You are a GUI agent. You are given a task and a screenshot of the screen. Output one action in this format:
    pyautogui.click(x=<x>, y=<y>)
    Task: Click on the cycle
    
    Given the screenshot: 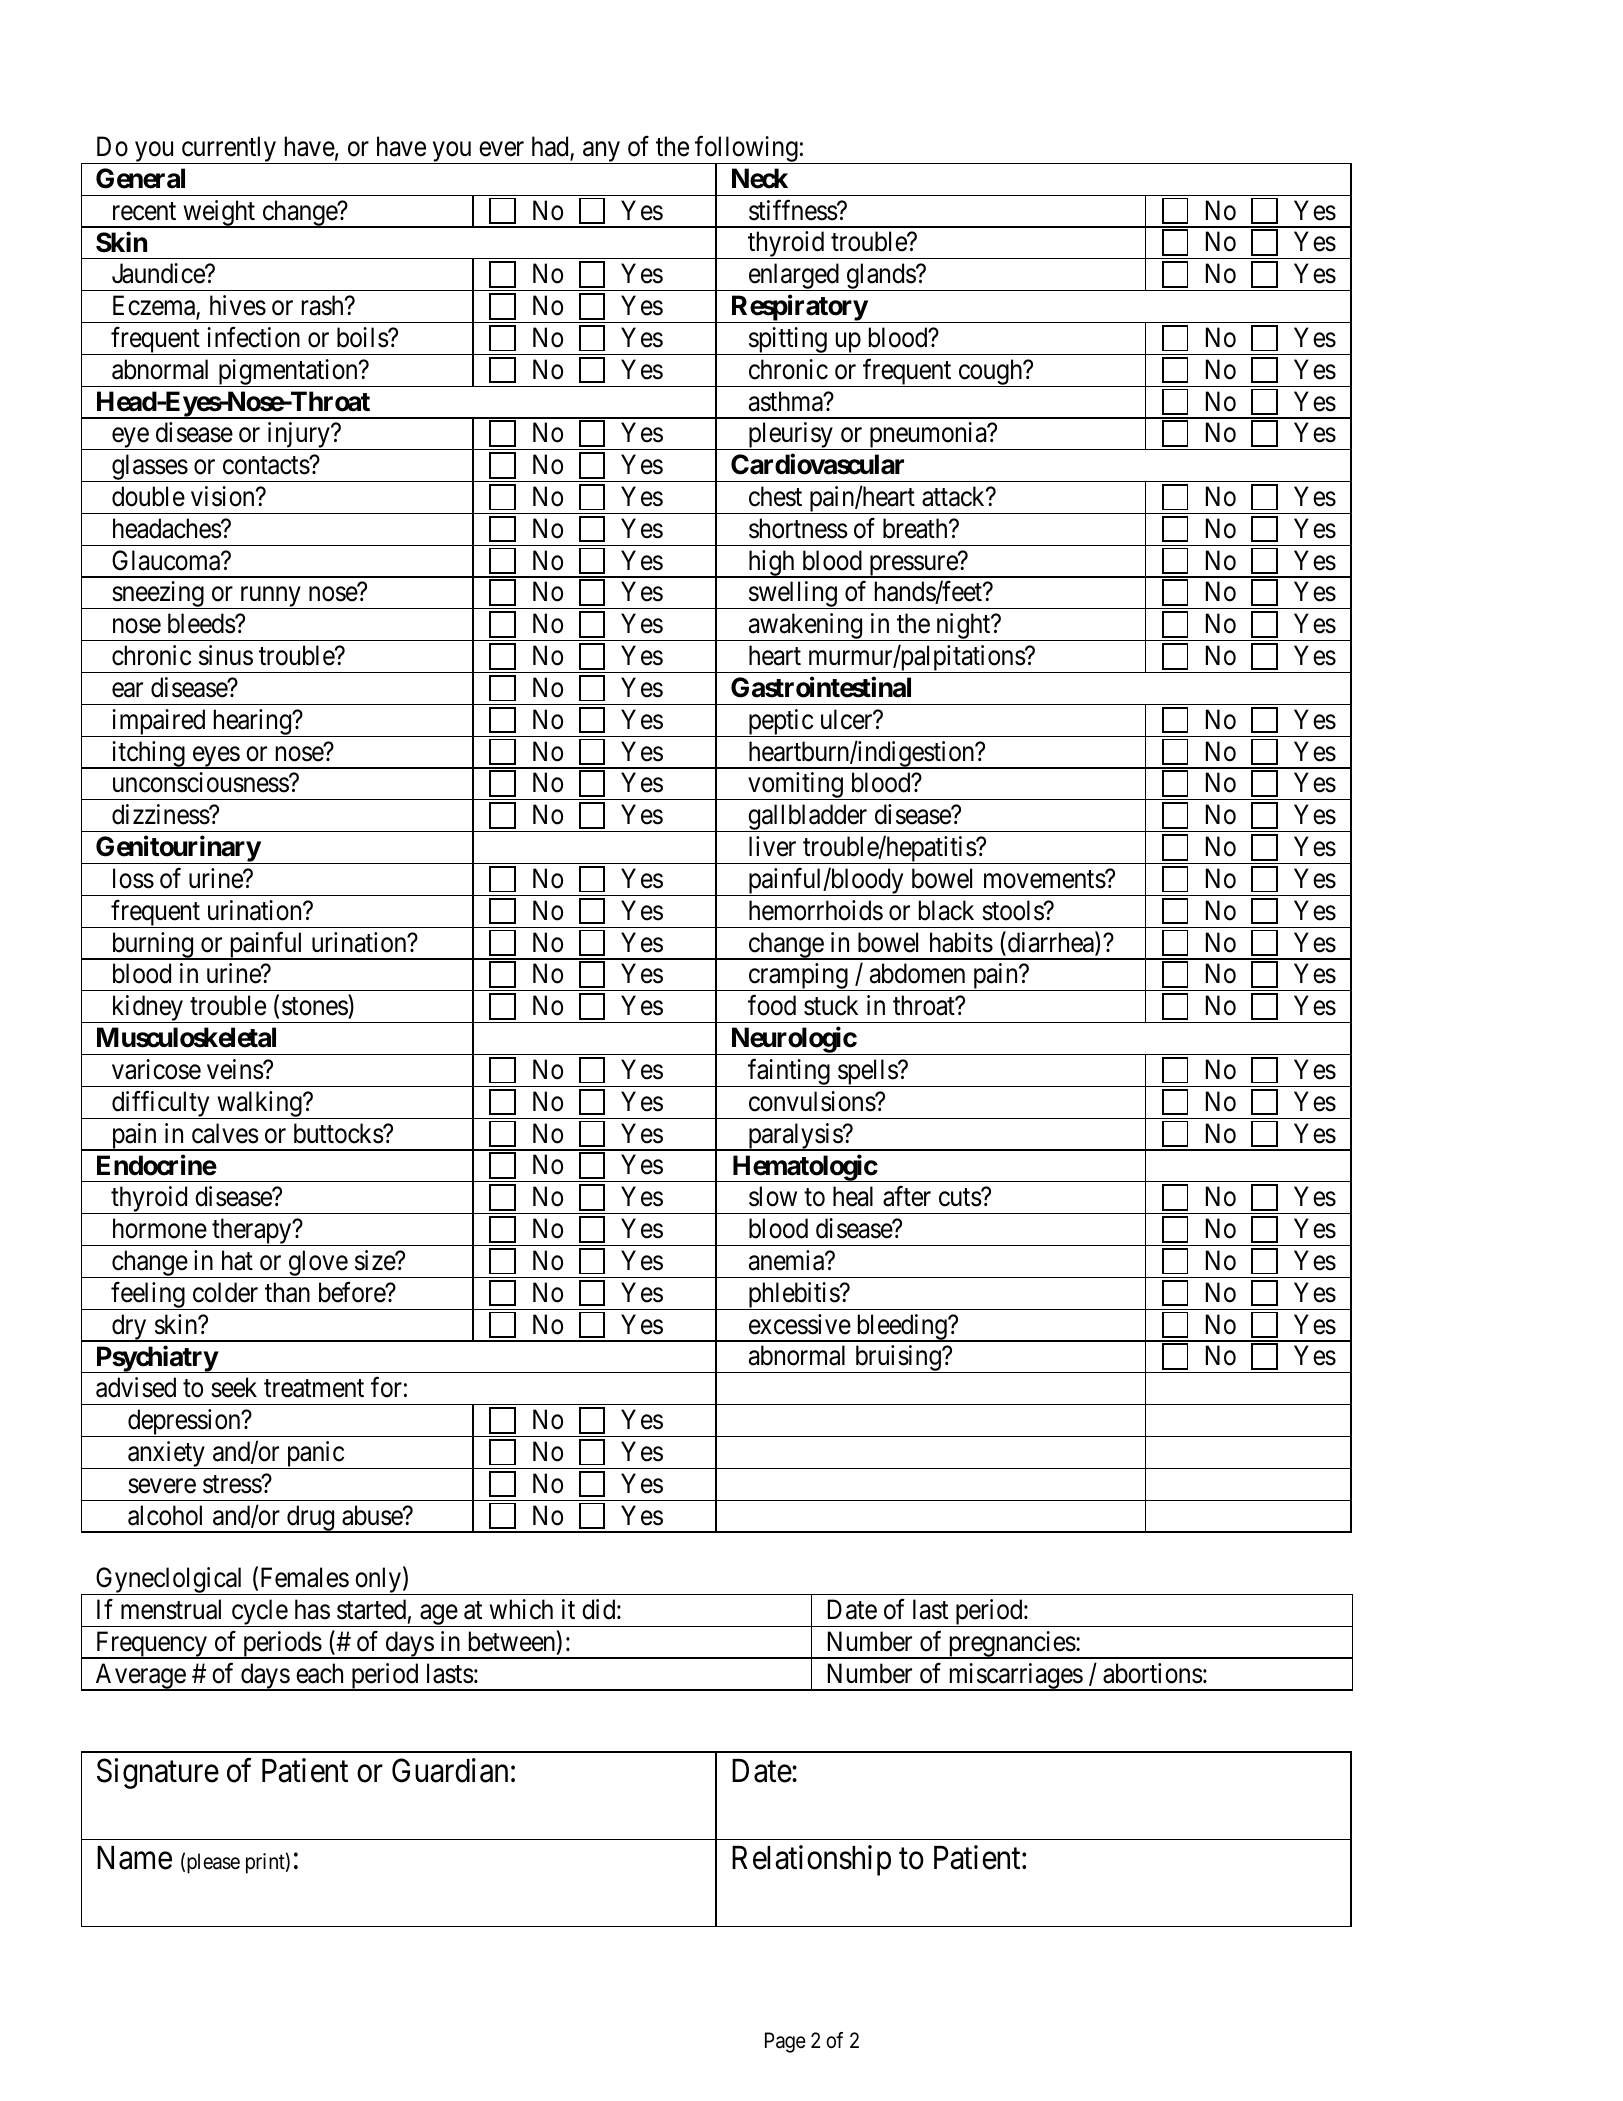 What is the action you would take?
    pyautogui.click(x=259, y=1613)
